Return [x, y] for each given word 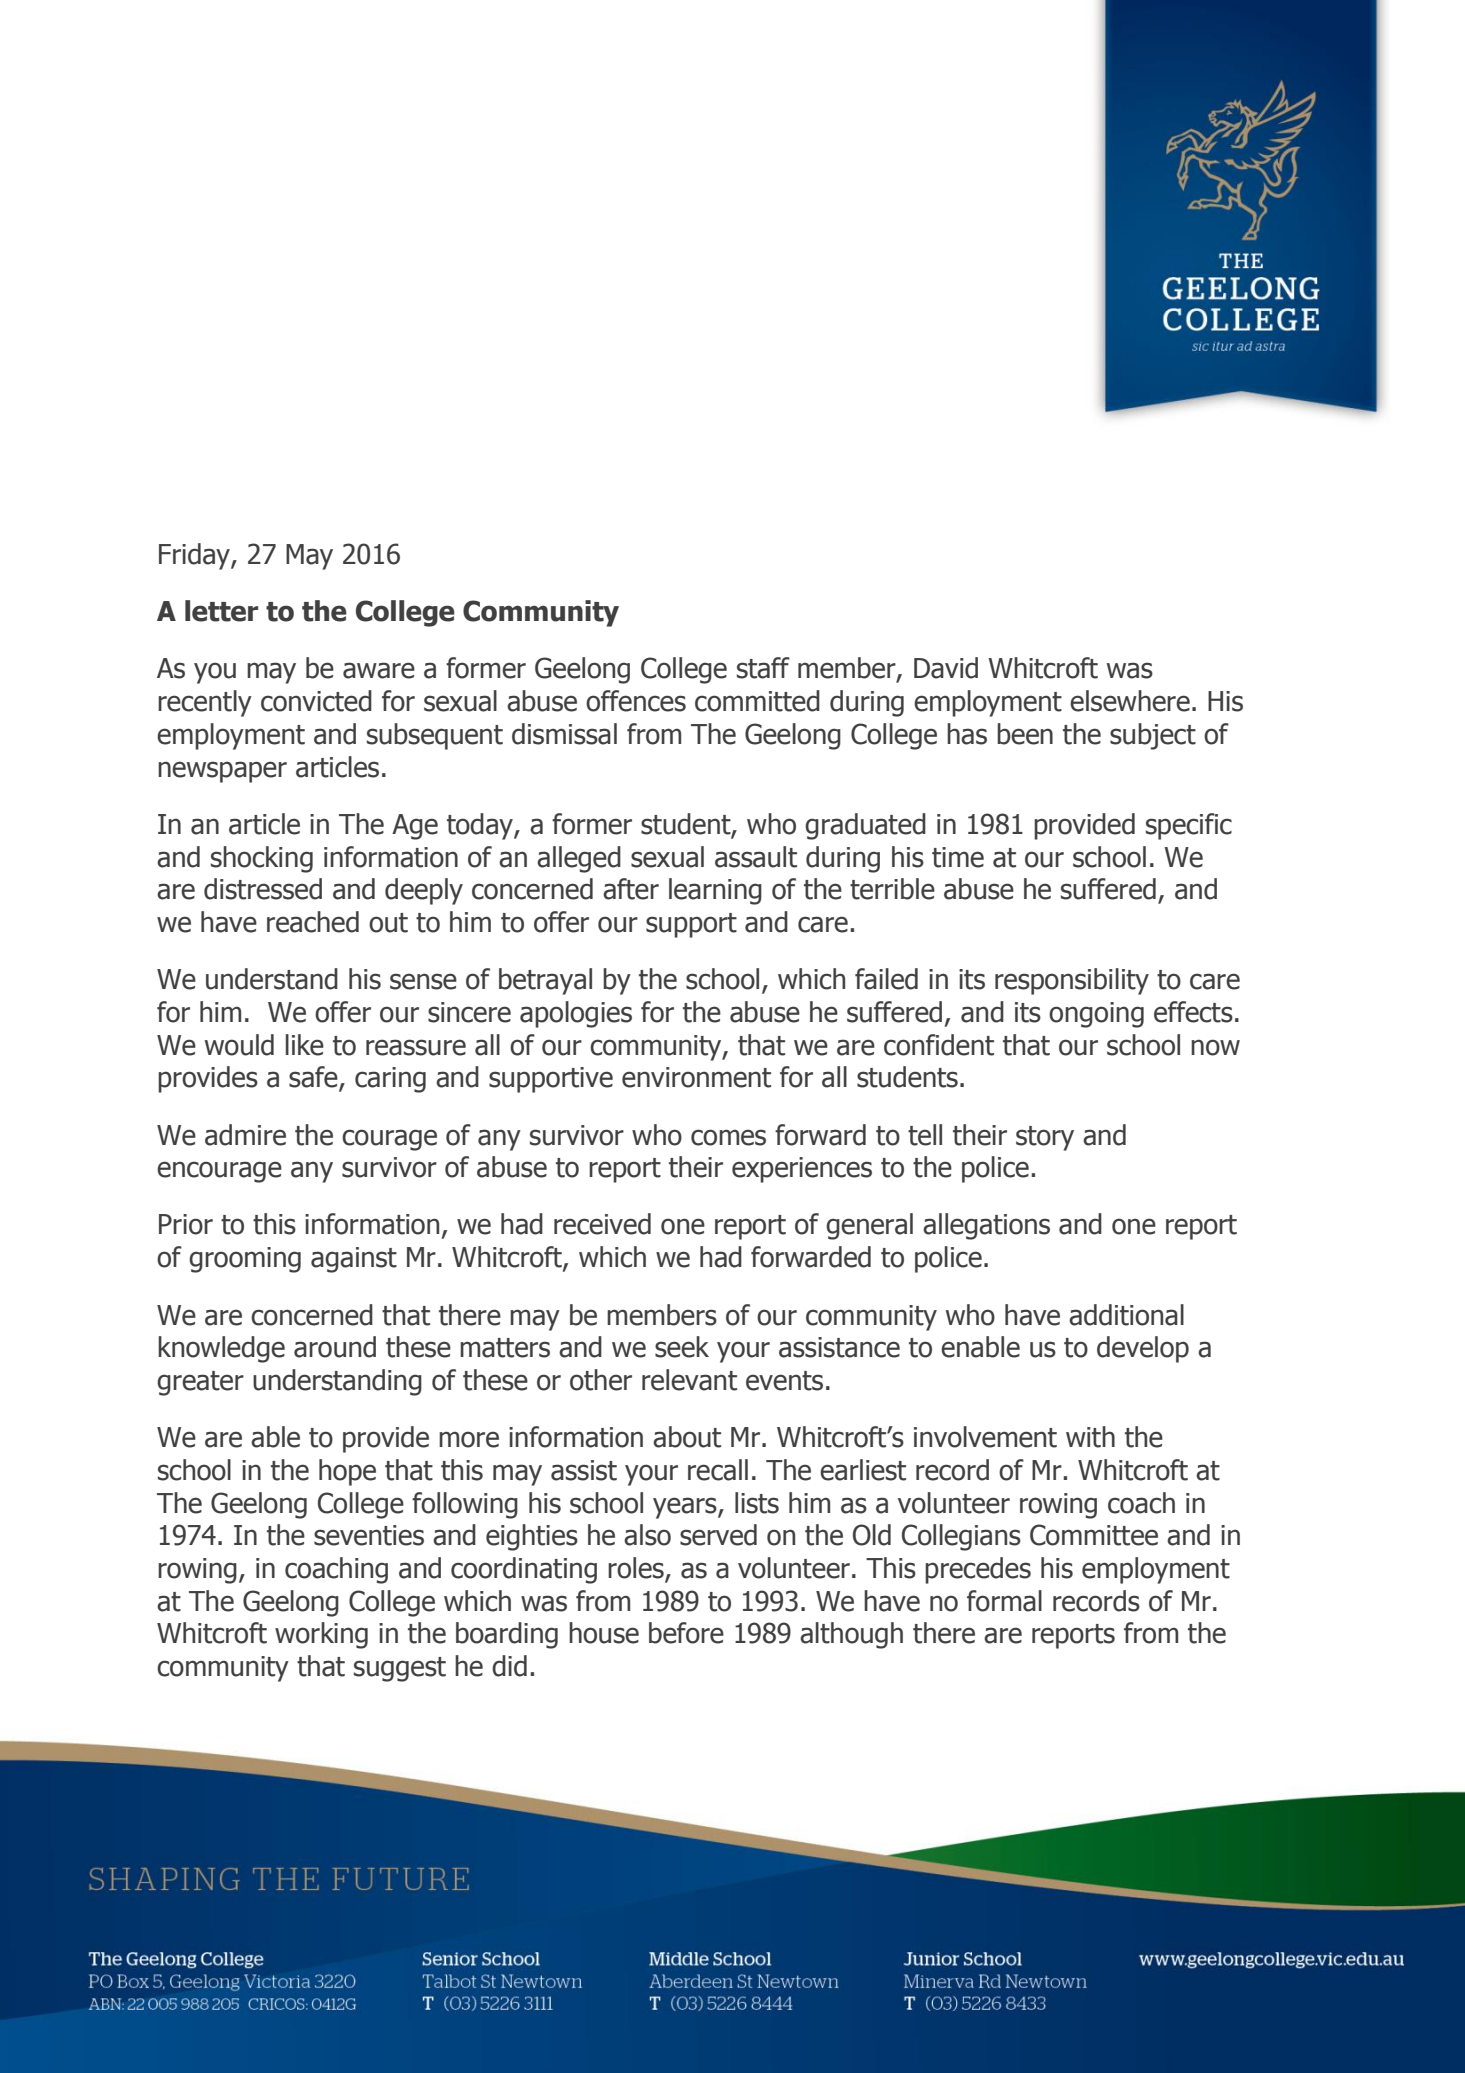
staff [763, 668]
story [1045, 1138]
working [321, 1635]
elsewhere [1130, 701]
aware [379, 670]
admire [245, 1135]
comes [728, 1137]
